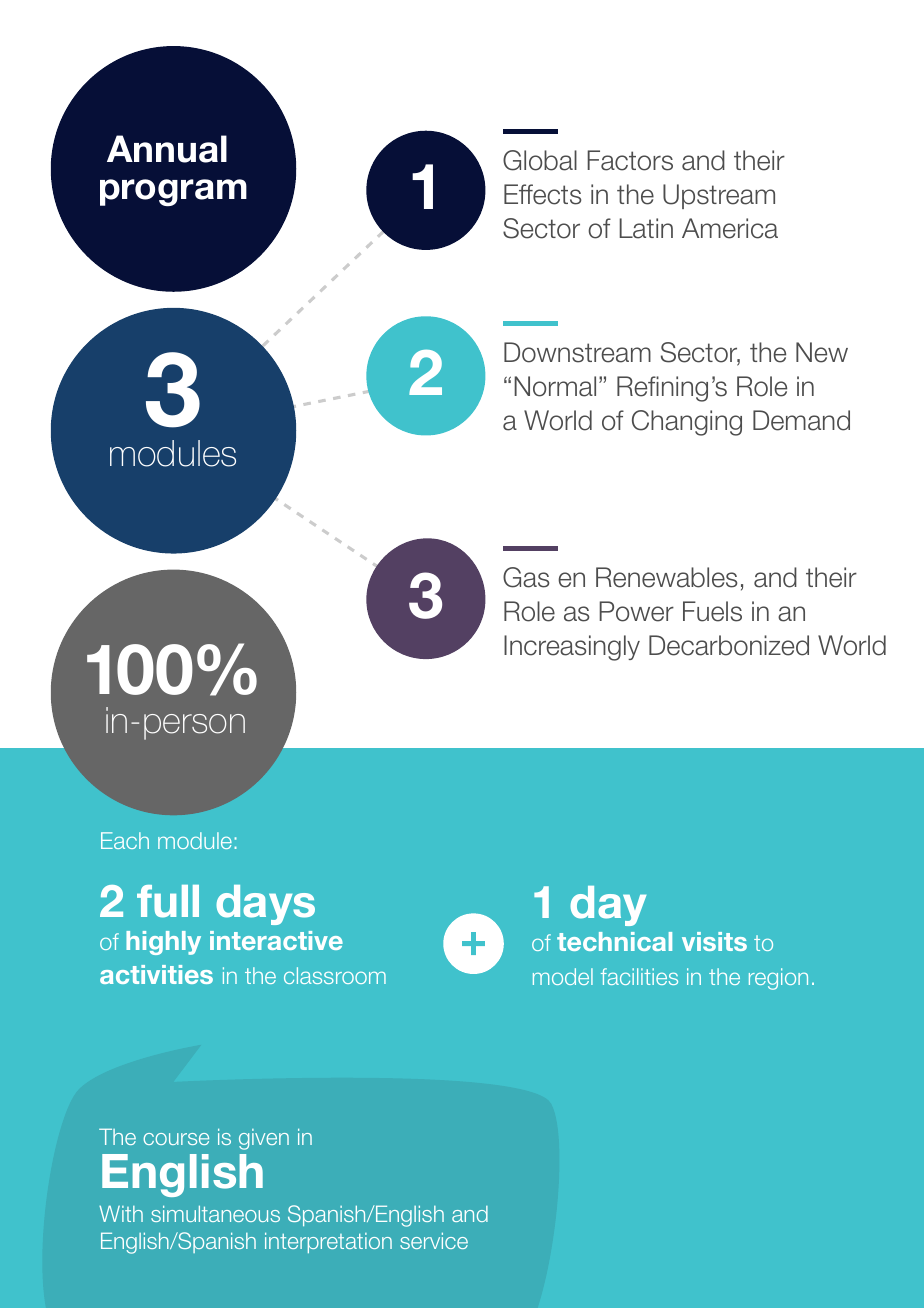 The width and height of the page is (924, 1308). What do you see at coordinates (168, 901) in the page?
I see `full` at bounding box center [168, 901].
